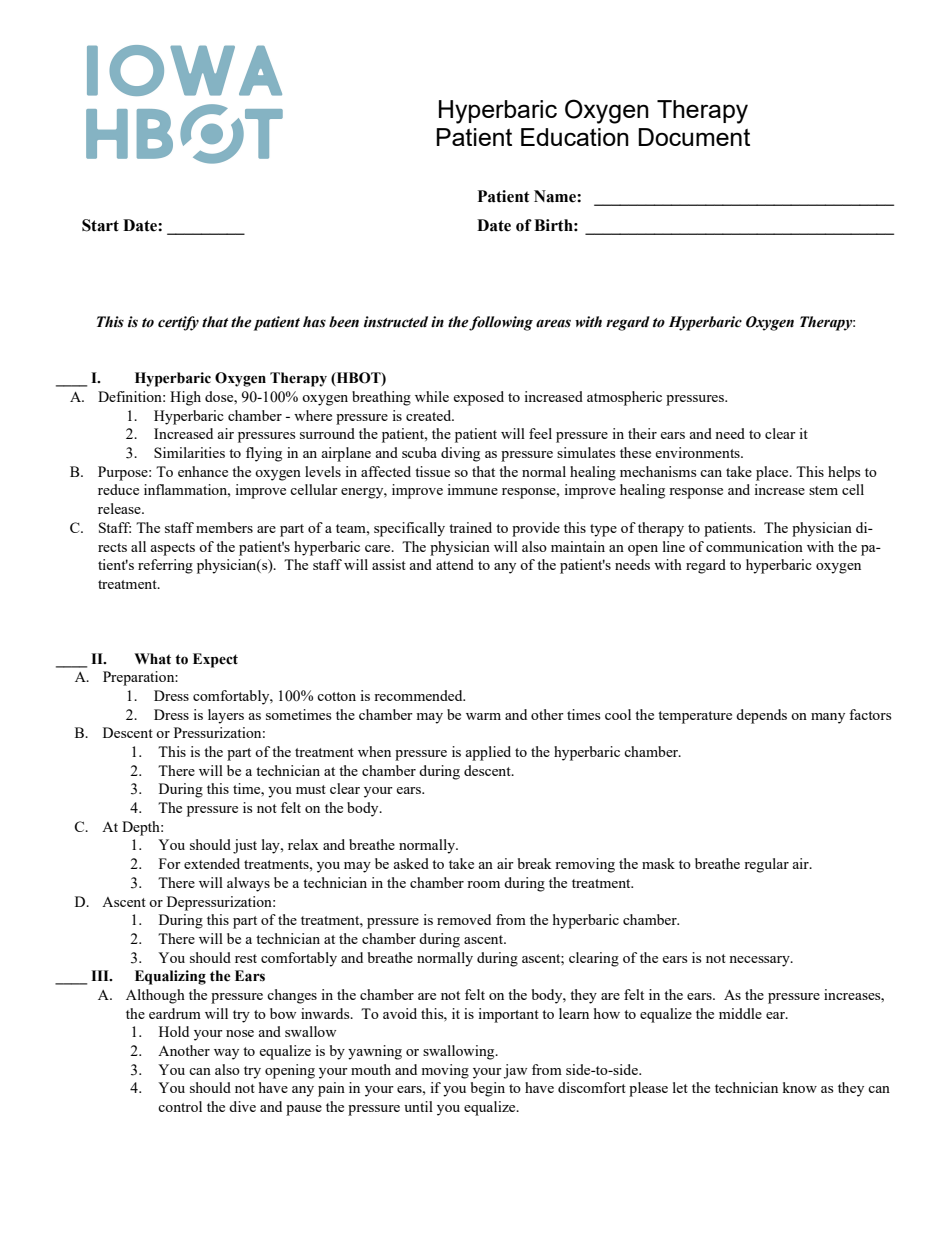 The height and width of the screenshot is (1233, 952). I want to click on know, so click(799, 1087).
